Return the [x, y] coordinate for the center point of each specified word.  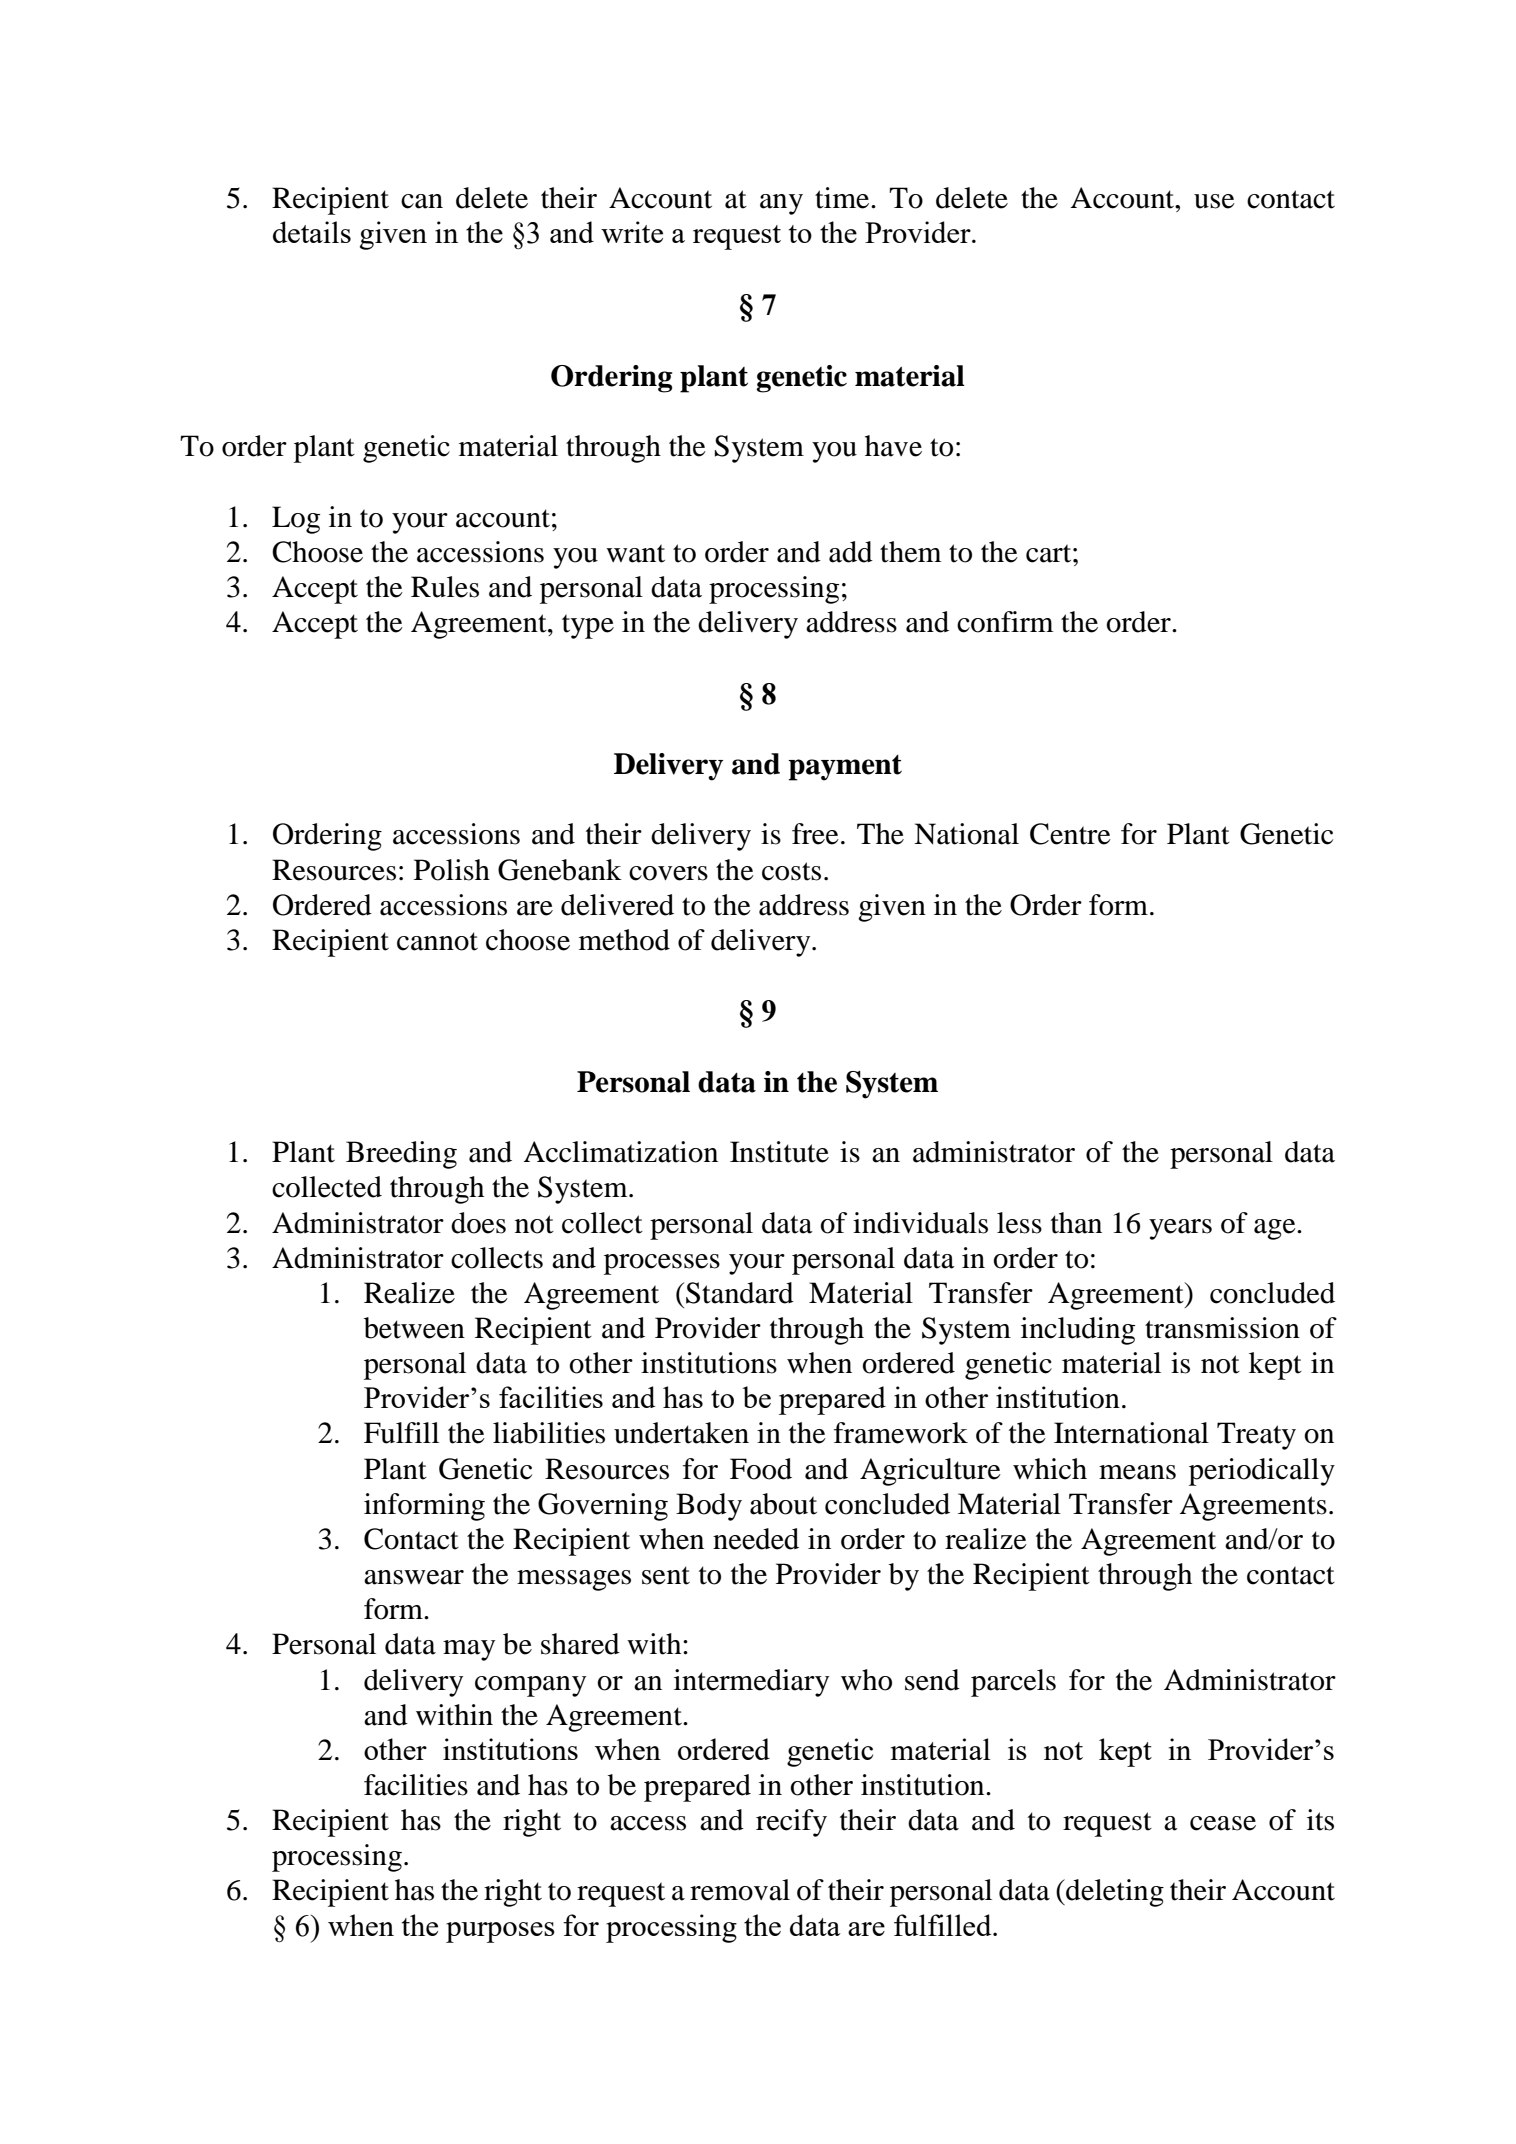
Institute [779, 1152]
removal [740, 1890]
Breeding [401, 1155]
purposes [500, 1932]
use [1214, 201]
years [1180, 1229]
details [312, 232]
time [843, 198]
